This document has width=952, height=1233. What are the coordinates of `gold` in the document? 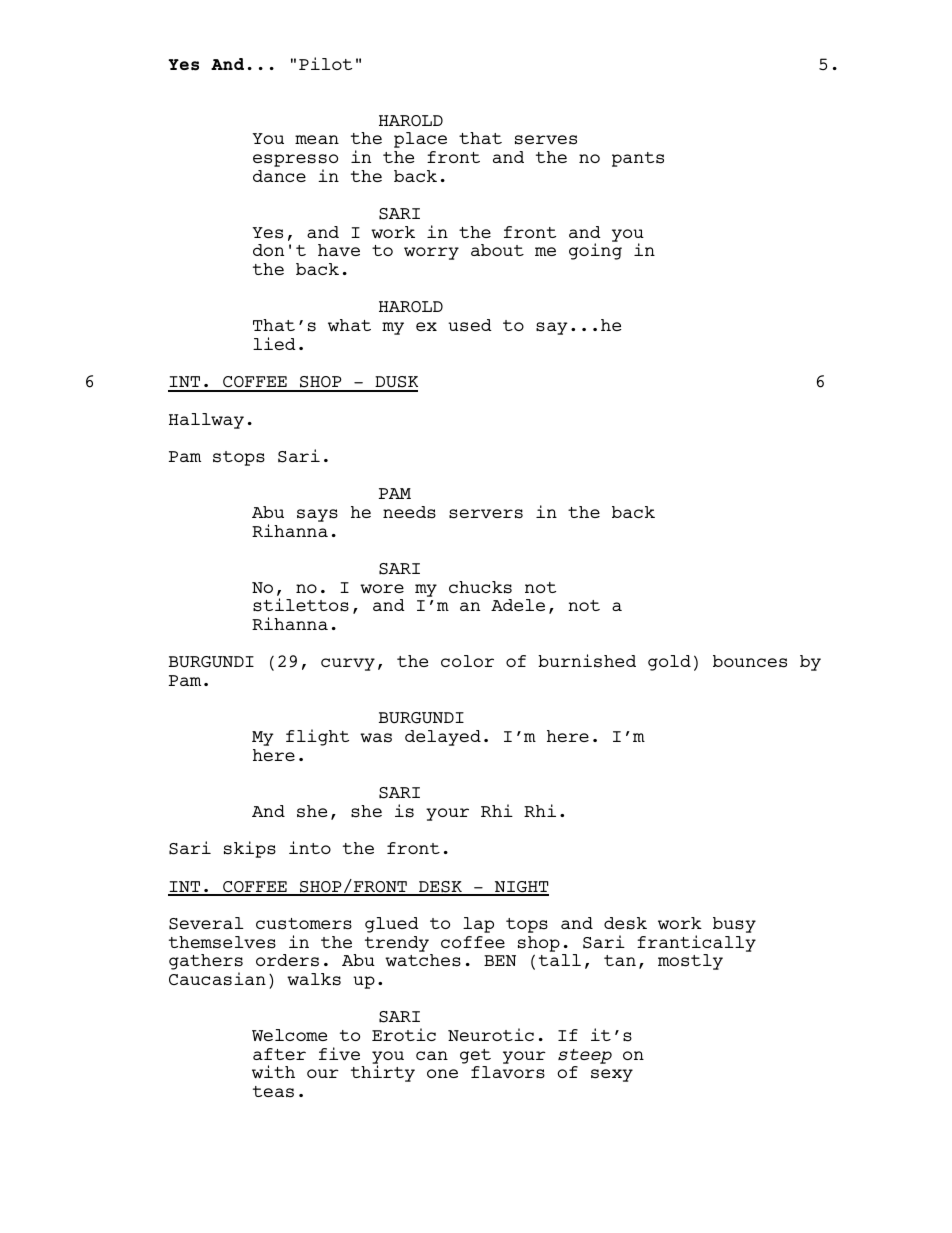 It's located at (669, 663).
